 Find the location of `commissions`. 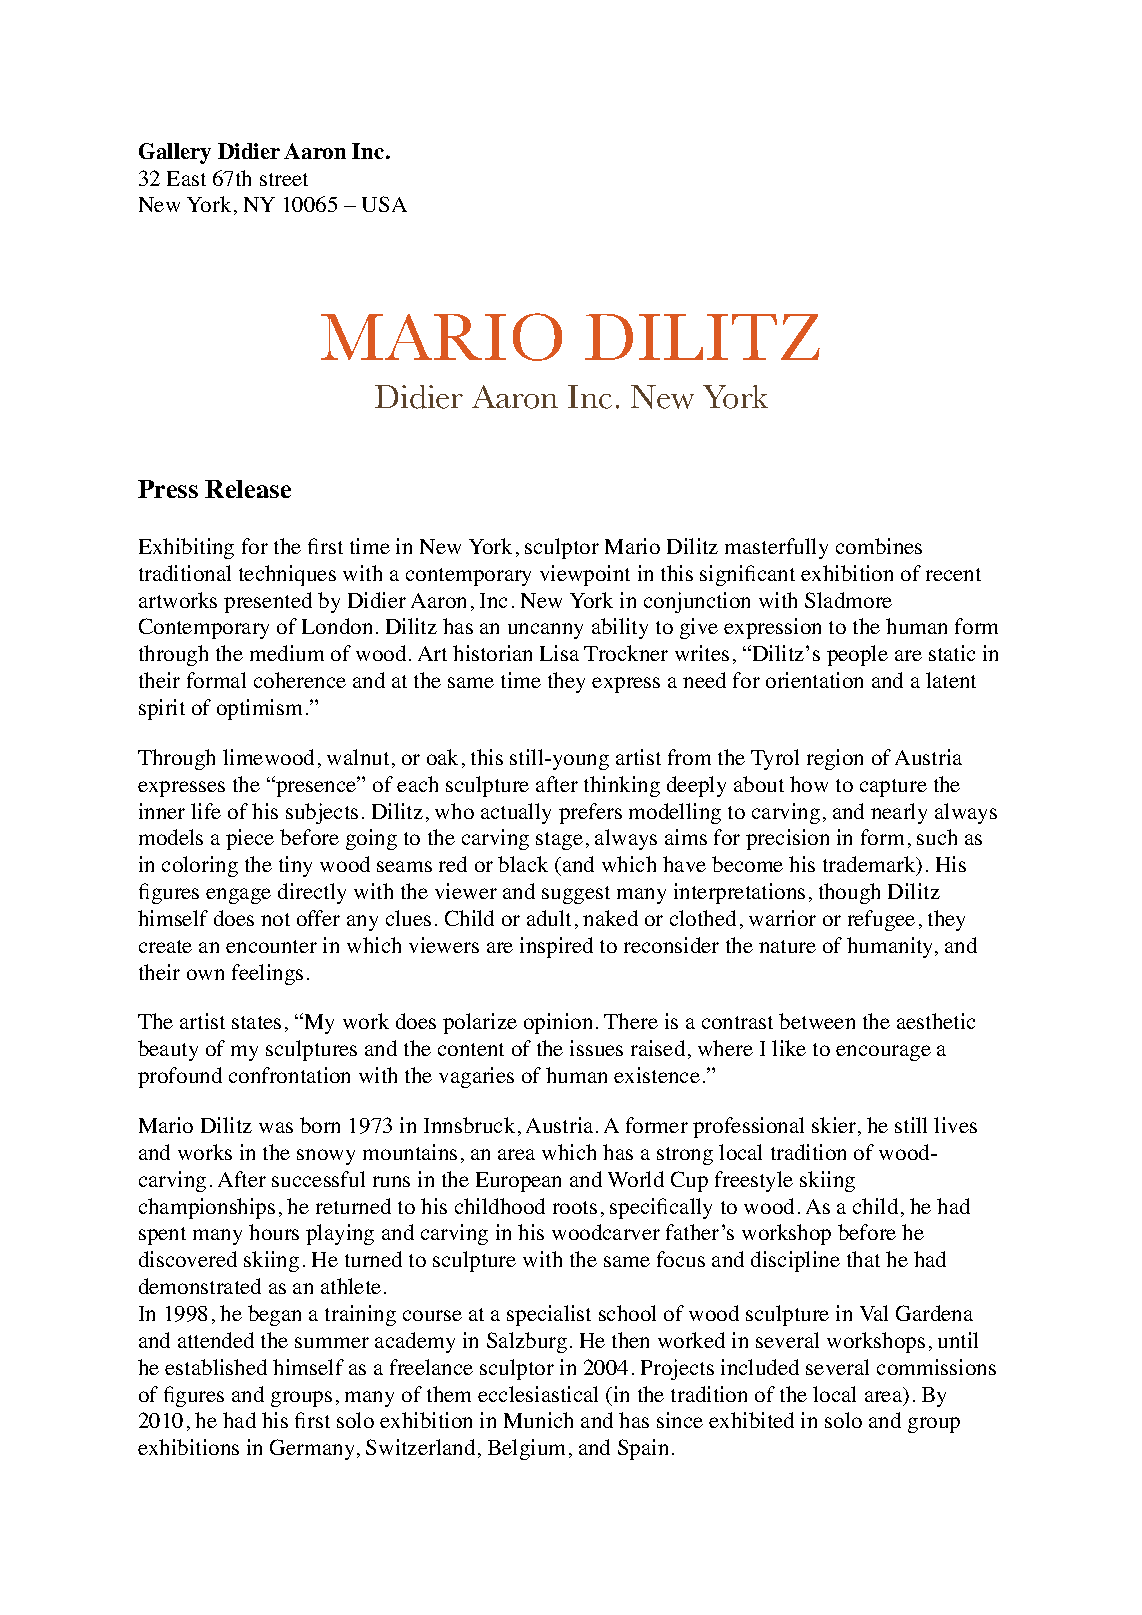

commissions is located at coordinates (936, 1367).
